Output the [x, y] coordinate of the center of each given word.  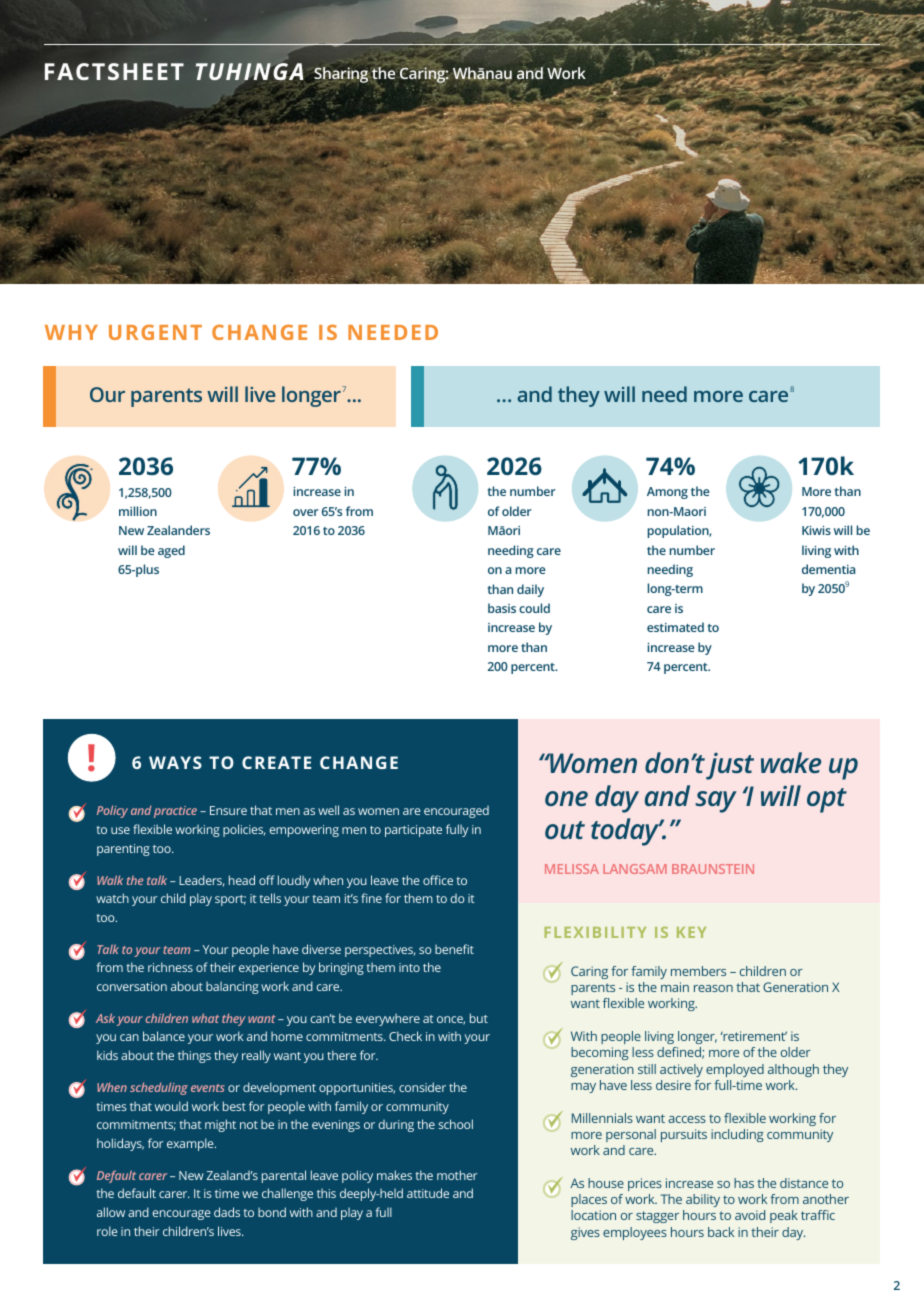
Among [667, 493]
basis [502, 608]
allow [111, 1212]
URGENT [155, 332]
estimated [675, 627]
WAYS [175, 762]
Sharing [342, 75]
